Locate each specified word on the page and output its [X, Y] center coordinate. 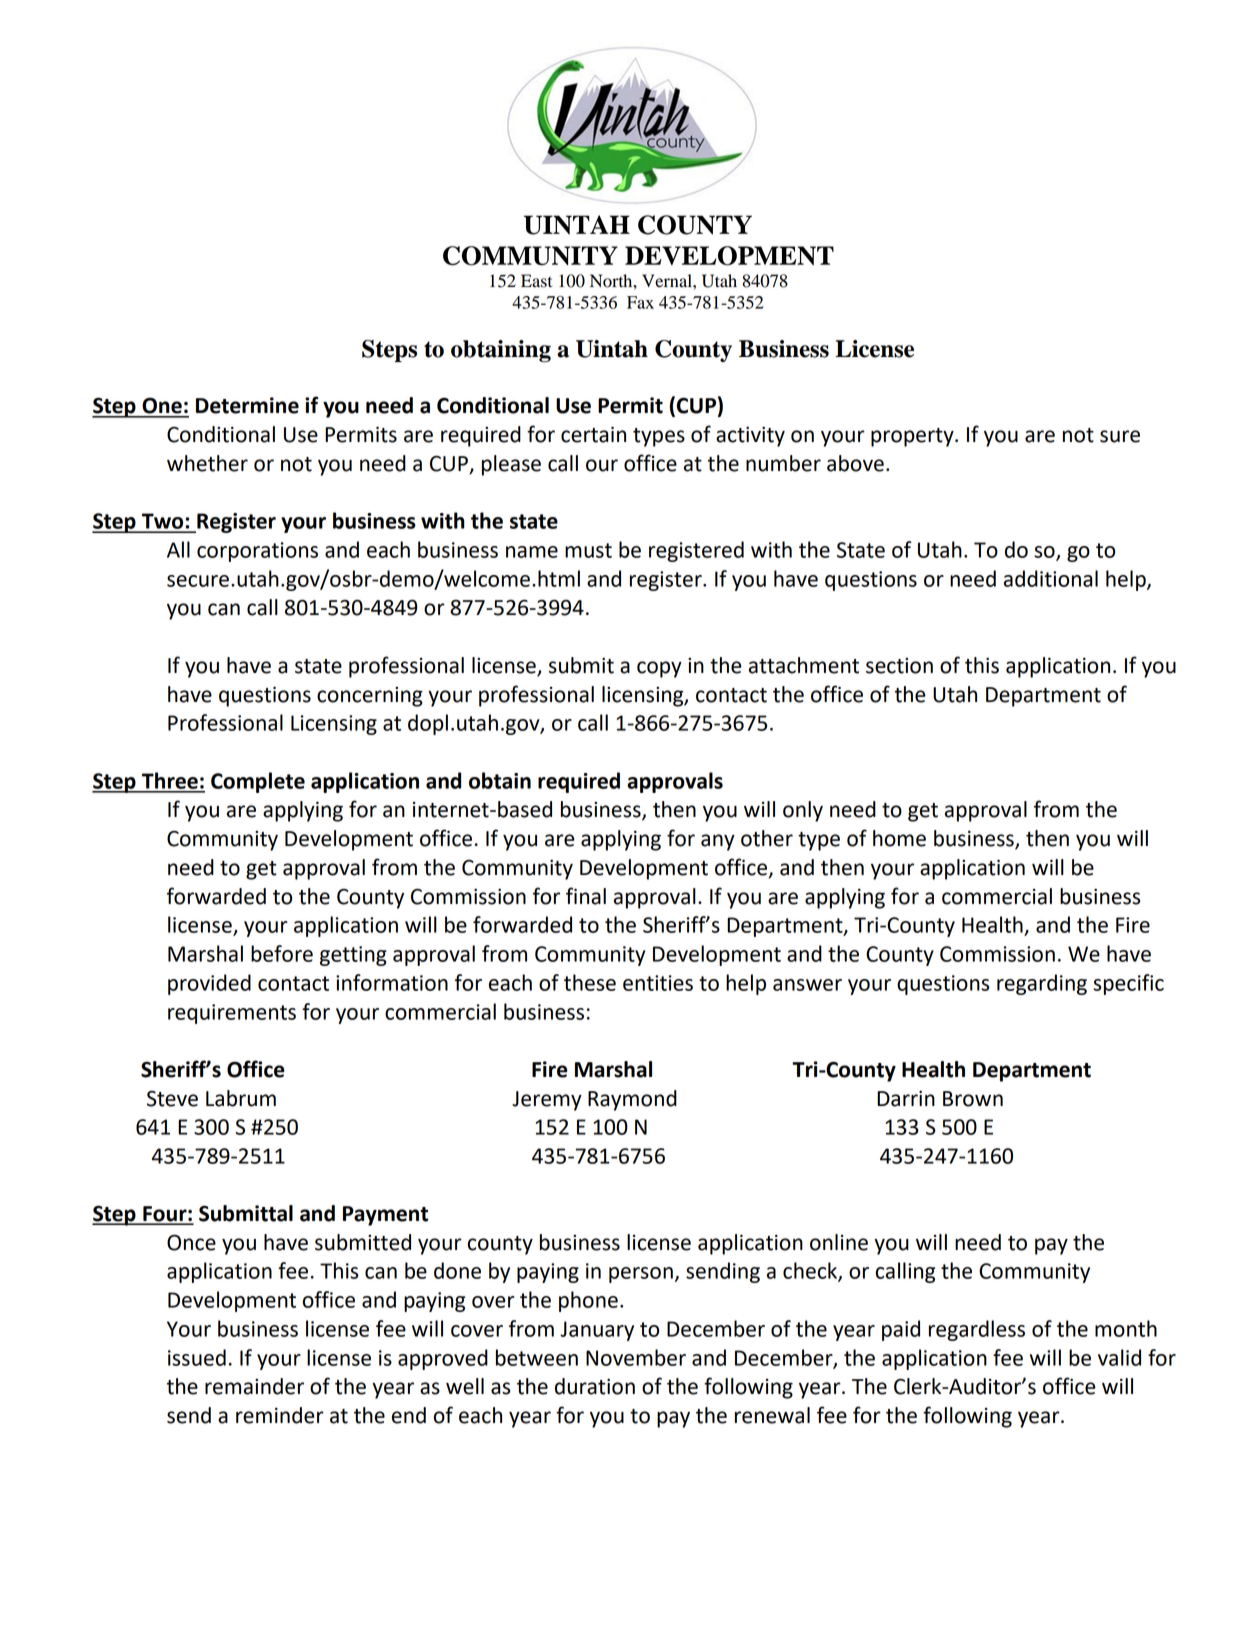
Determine [247, 405]
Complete [258, 782]
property [913, 437]
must [588, 550]
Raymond [632, 1100]
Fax [640, 302]
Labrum [241, 1098]
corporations [257, 552]
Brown [973, 1099]
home [899, 838]
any [718, 842]
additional [1051, 578]
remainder [254, 1386]
